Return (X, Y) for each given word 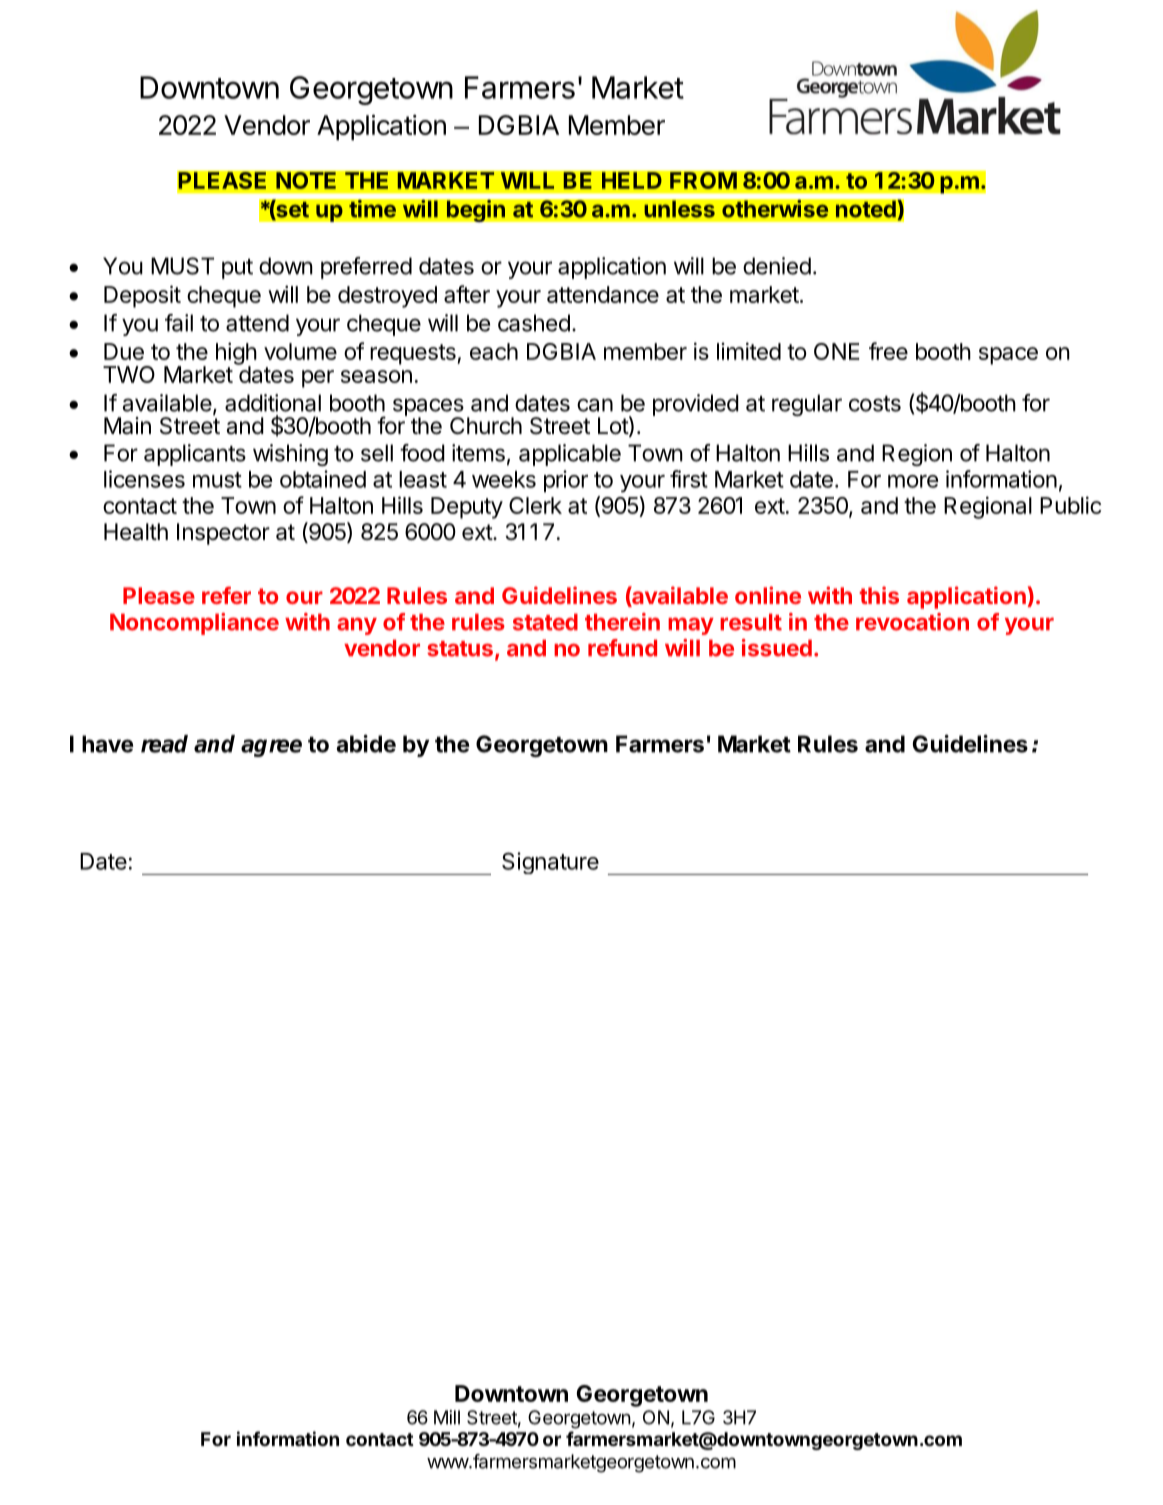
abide (366, 743)
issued (777, 648)
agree (271, 748)
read (164, 744)
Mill (447, 1417)
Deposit (142, 296)
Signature (550, 863)
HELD (632, 180)
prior (566, 481)
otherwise (775, 208)
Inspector (223, 534)
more (913, 481)
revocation (912, 622)
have (108, 744)
